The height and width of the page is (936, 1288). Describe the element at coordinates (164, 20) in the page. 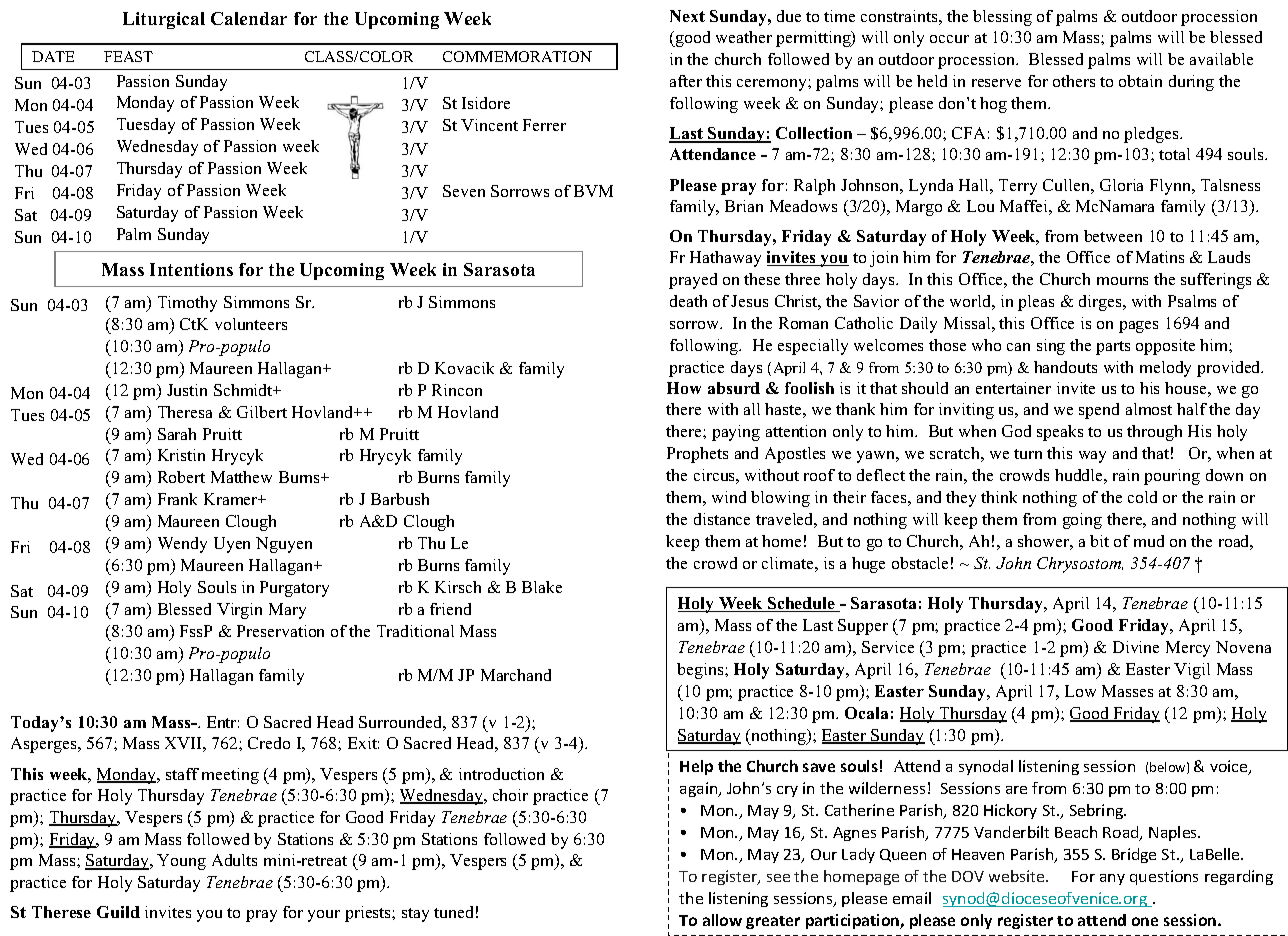

I see `Liturgical` at that location.
